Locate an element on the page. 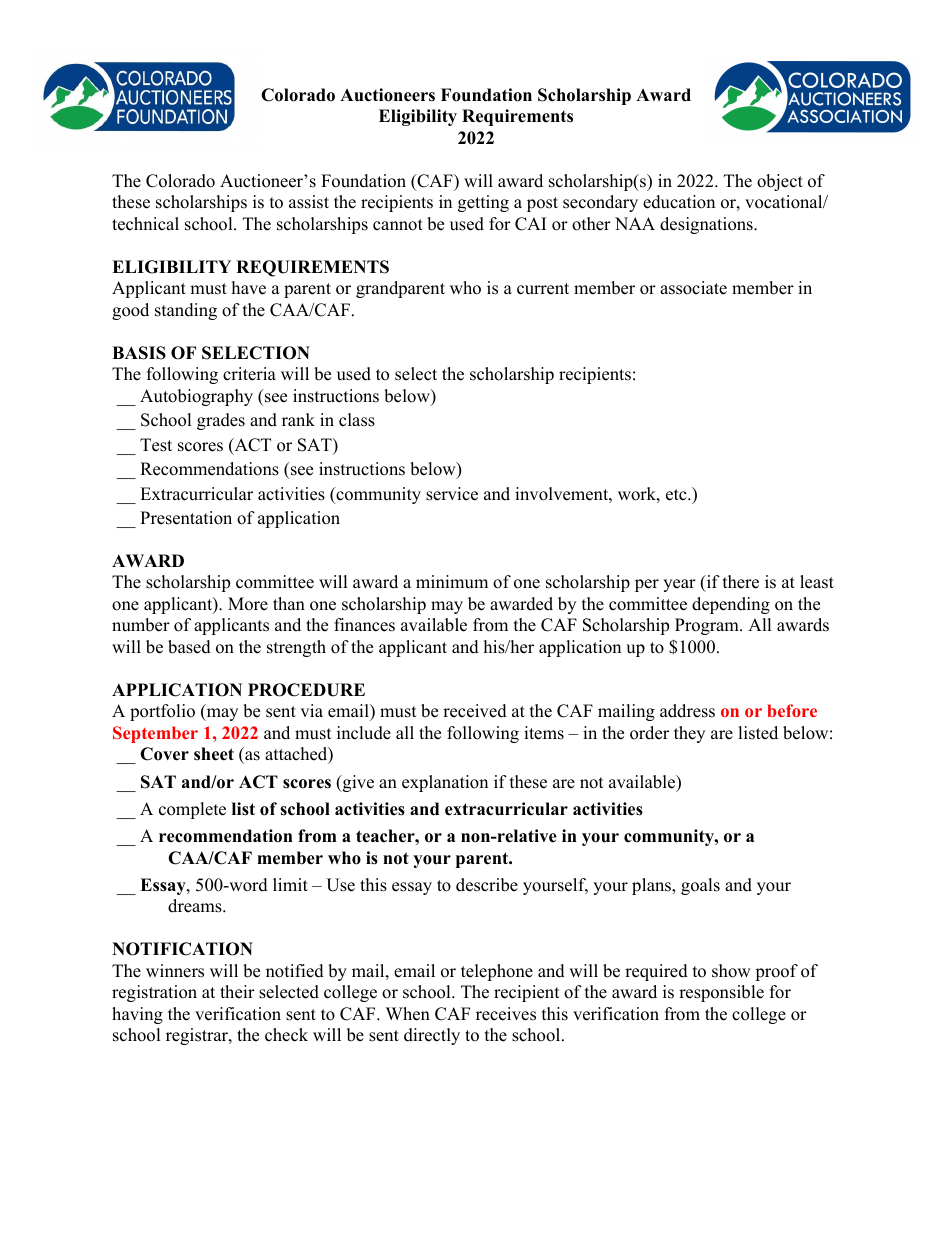  designations is located at coordinates (707, 225).
